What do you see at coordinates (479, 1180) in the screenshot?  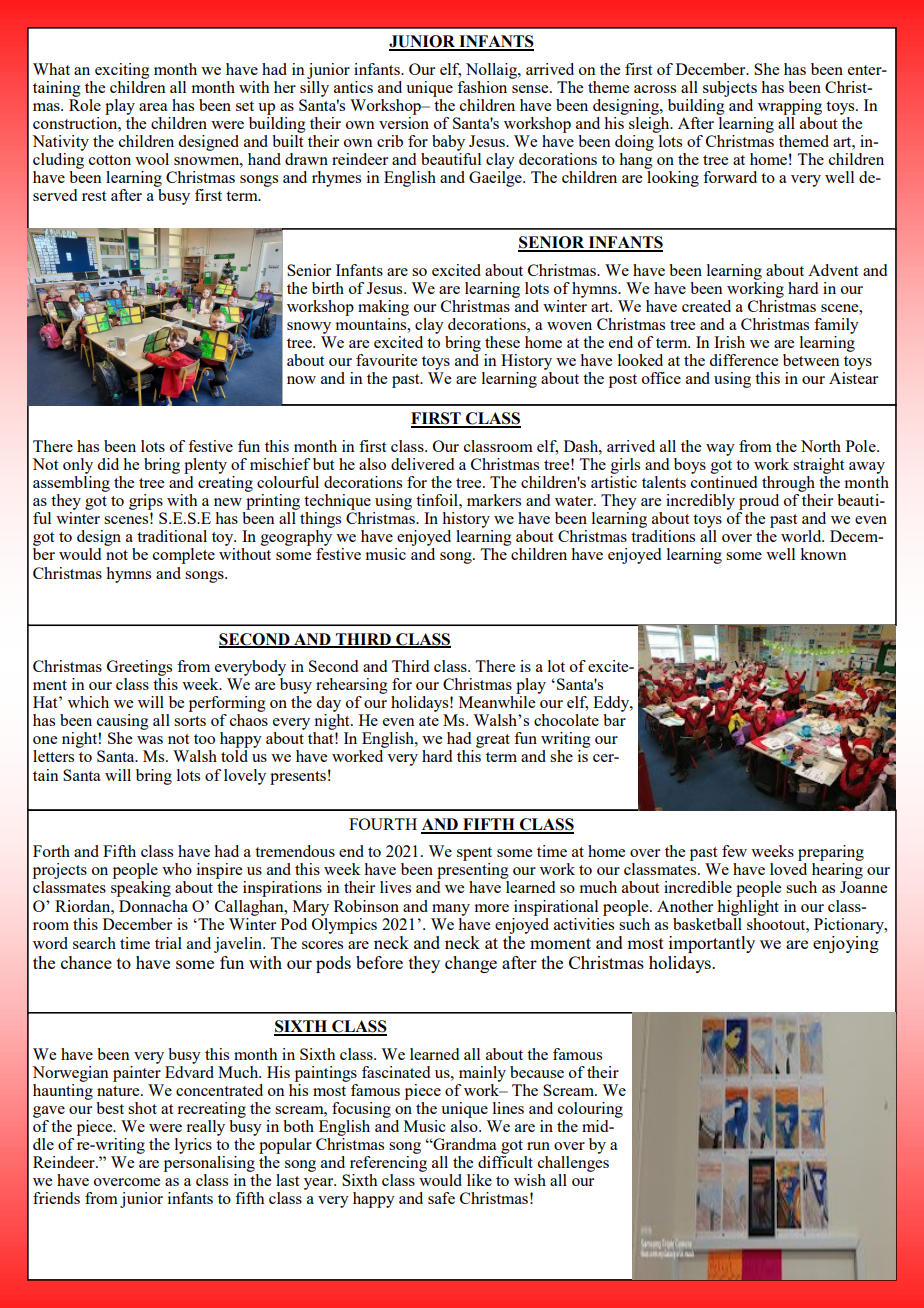 I see `like` at bounding box center [479, 1180].
